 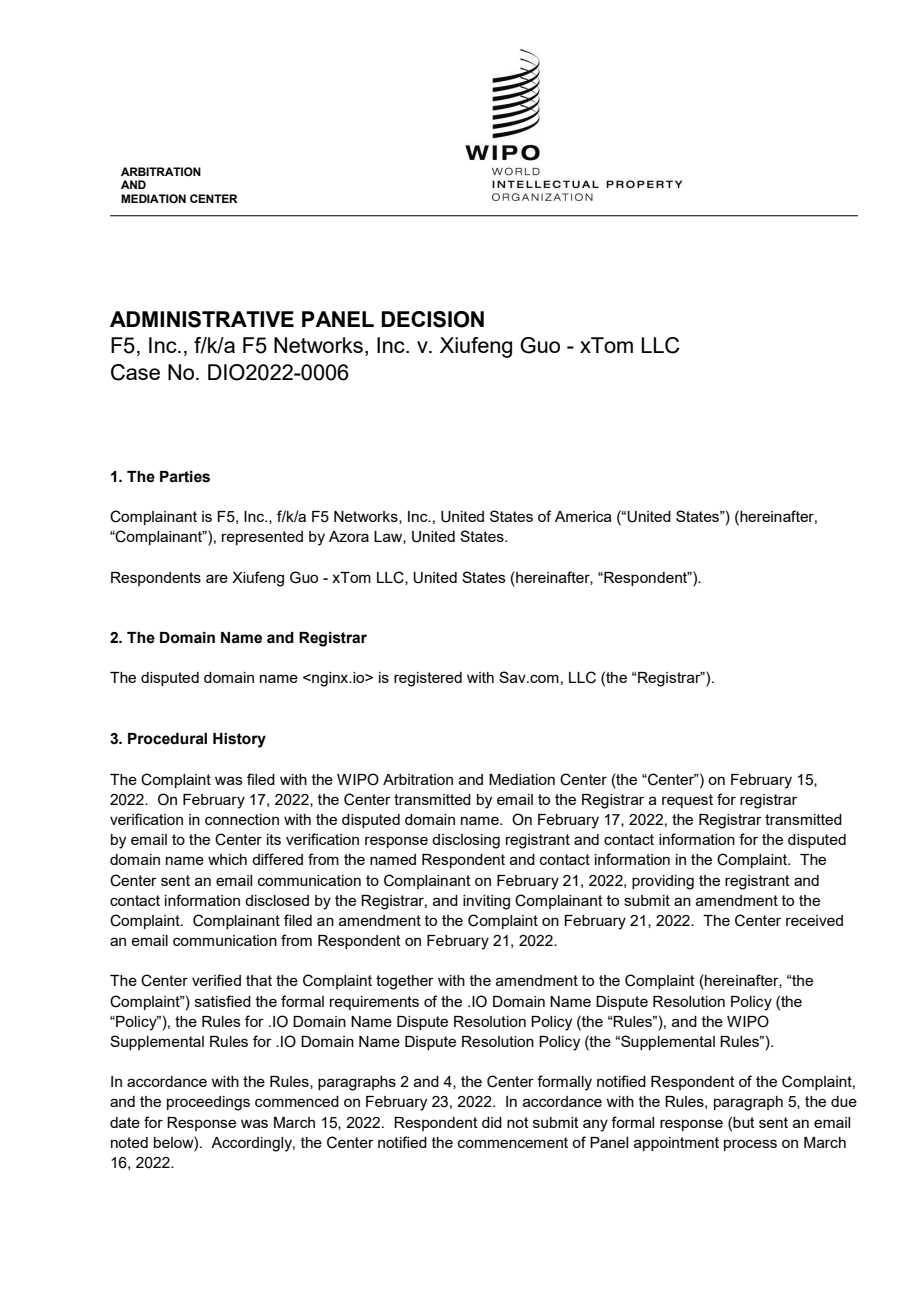 What do you see at coordinates (583, 516) in the screenshot?
I see `America` at bounding box center [583, 516].
